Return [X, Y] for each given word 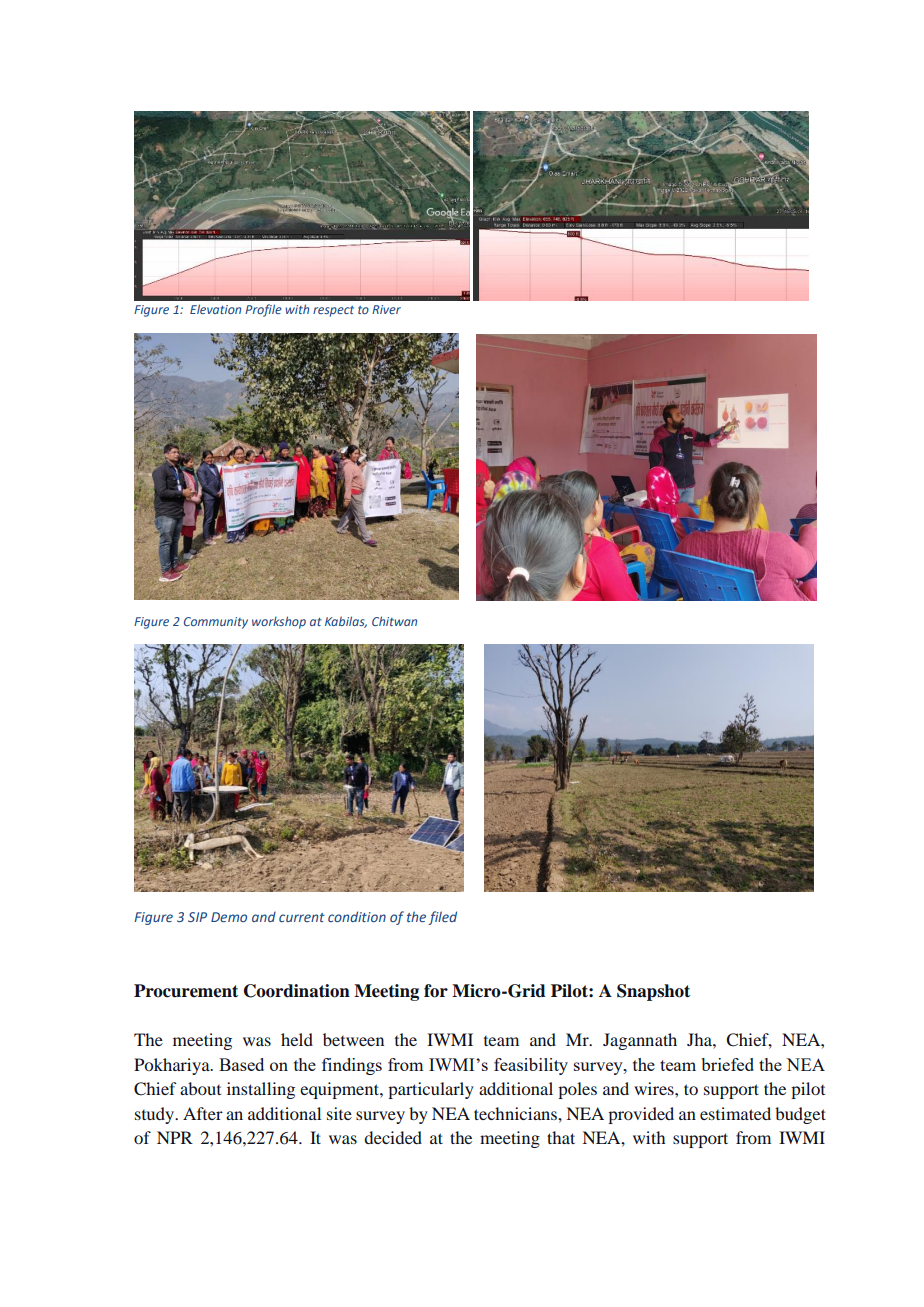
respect [333, 311]
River [386, 309]
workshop [279, 622]
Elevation [215, 309]
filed [442, 918]
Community [216, 623]
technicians [516, 1113]
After [203, 1113]
